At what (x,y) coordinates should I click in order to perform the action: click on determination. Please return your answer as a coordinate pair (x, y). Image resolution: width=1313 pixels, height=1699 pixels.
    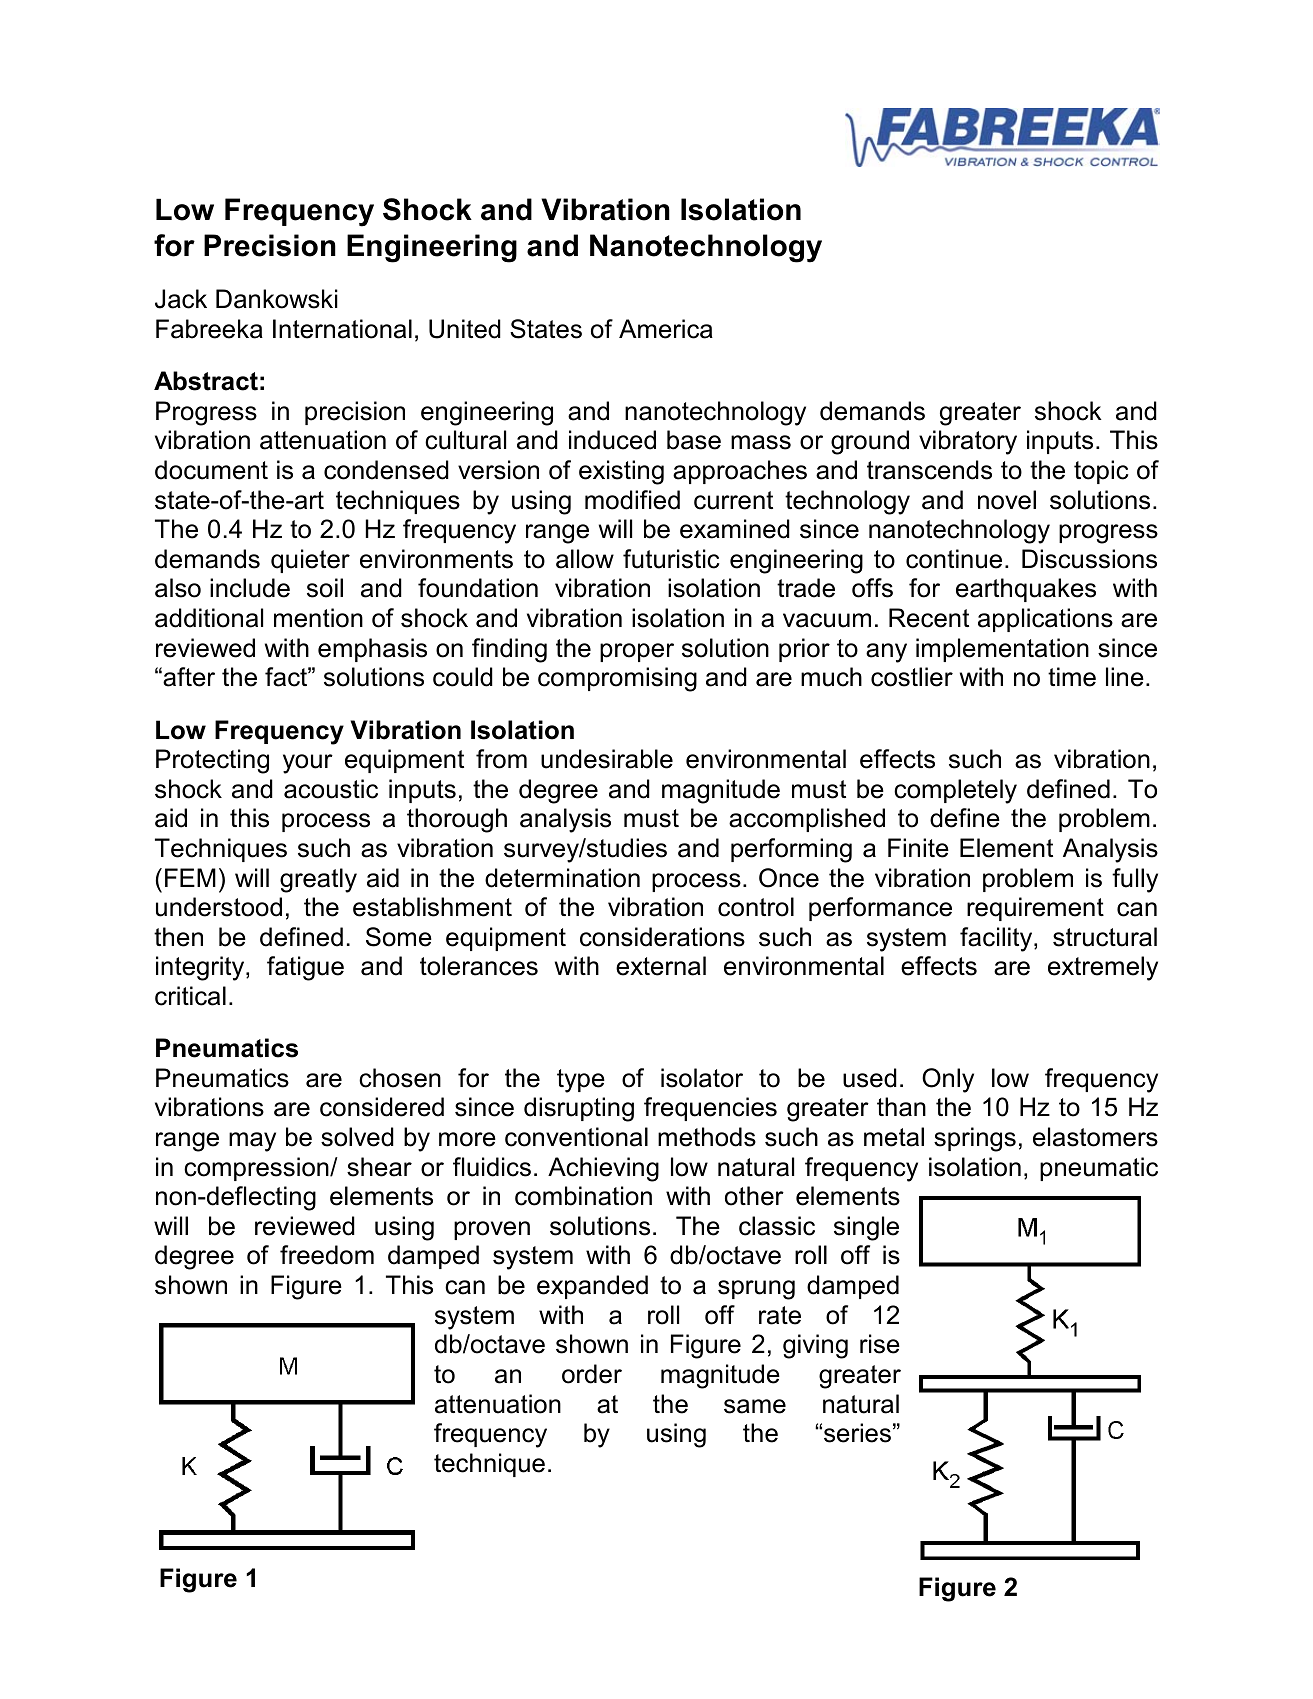
    Looking at the image, I should click on (562, 878).
